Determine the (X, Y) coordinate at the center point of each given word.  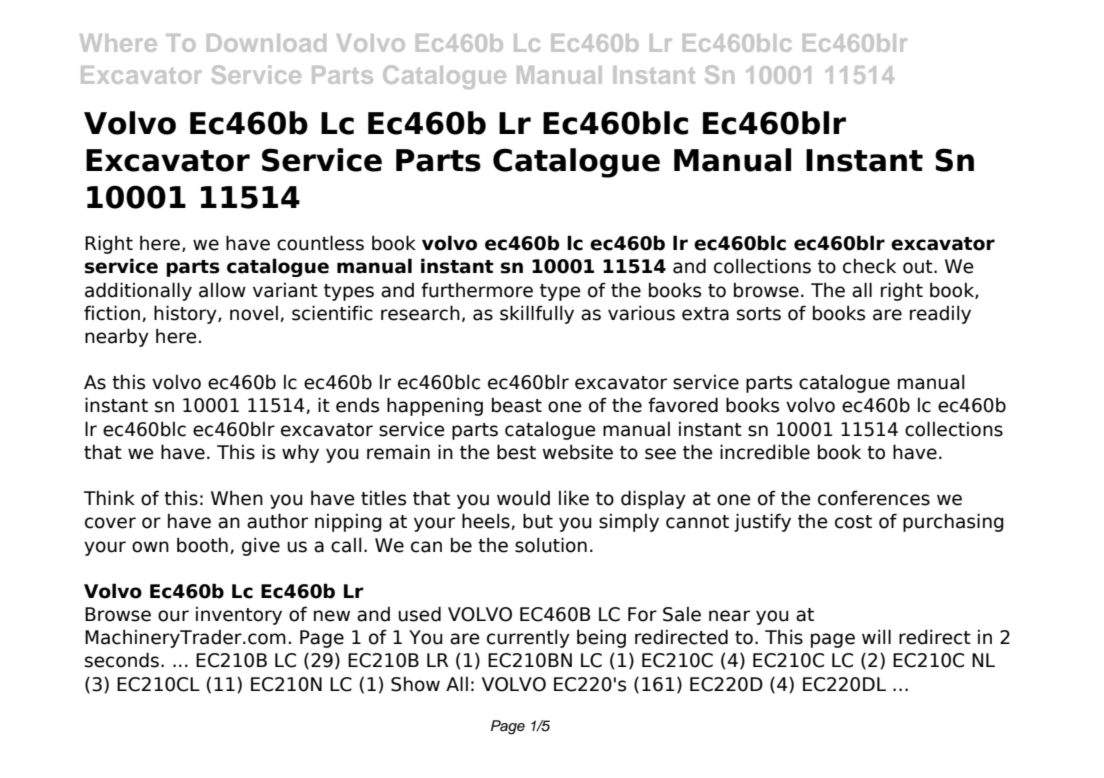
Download (266, 43)
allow (222, 290)
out (919, 267)
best (516, 452)
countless (320, 243)
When (237, 498)
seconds (122, 660)
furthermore (477, 290)
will (876, 636)
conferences (874, 498)
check (869, 266)
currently (528, 638)
